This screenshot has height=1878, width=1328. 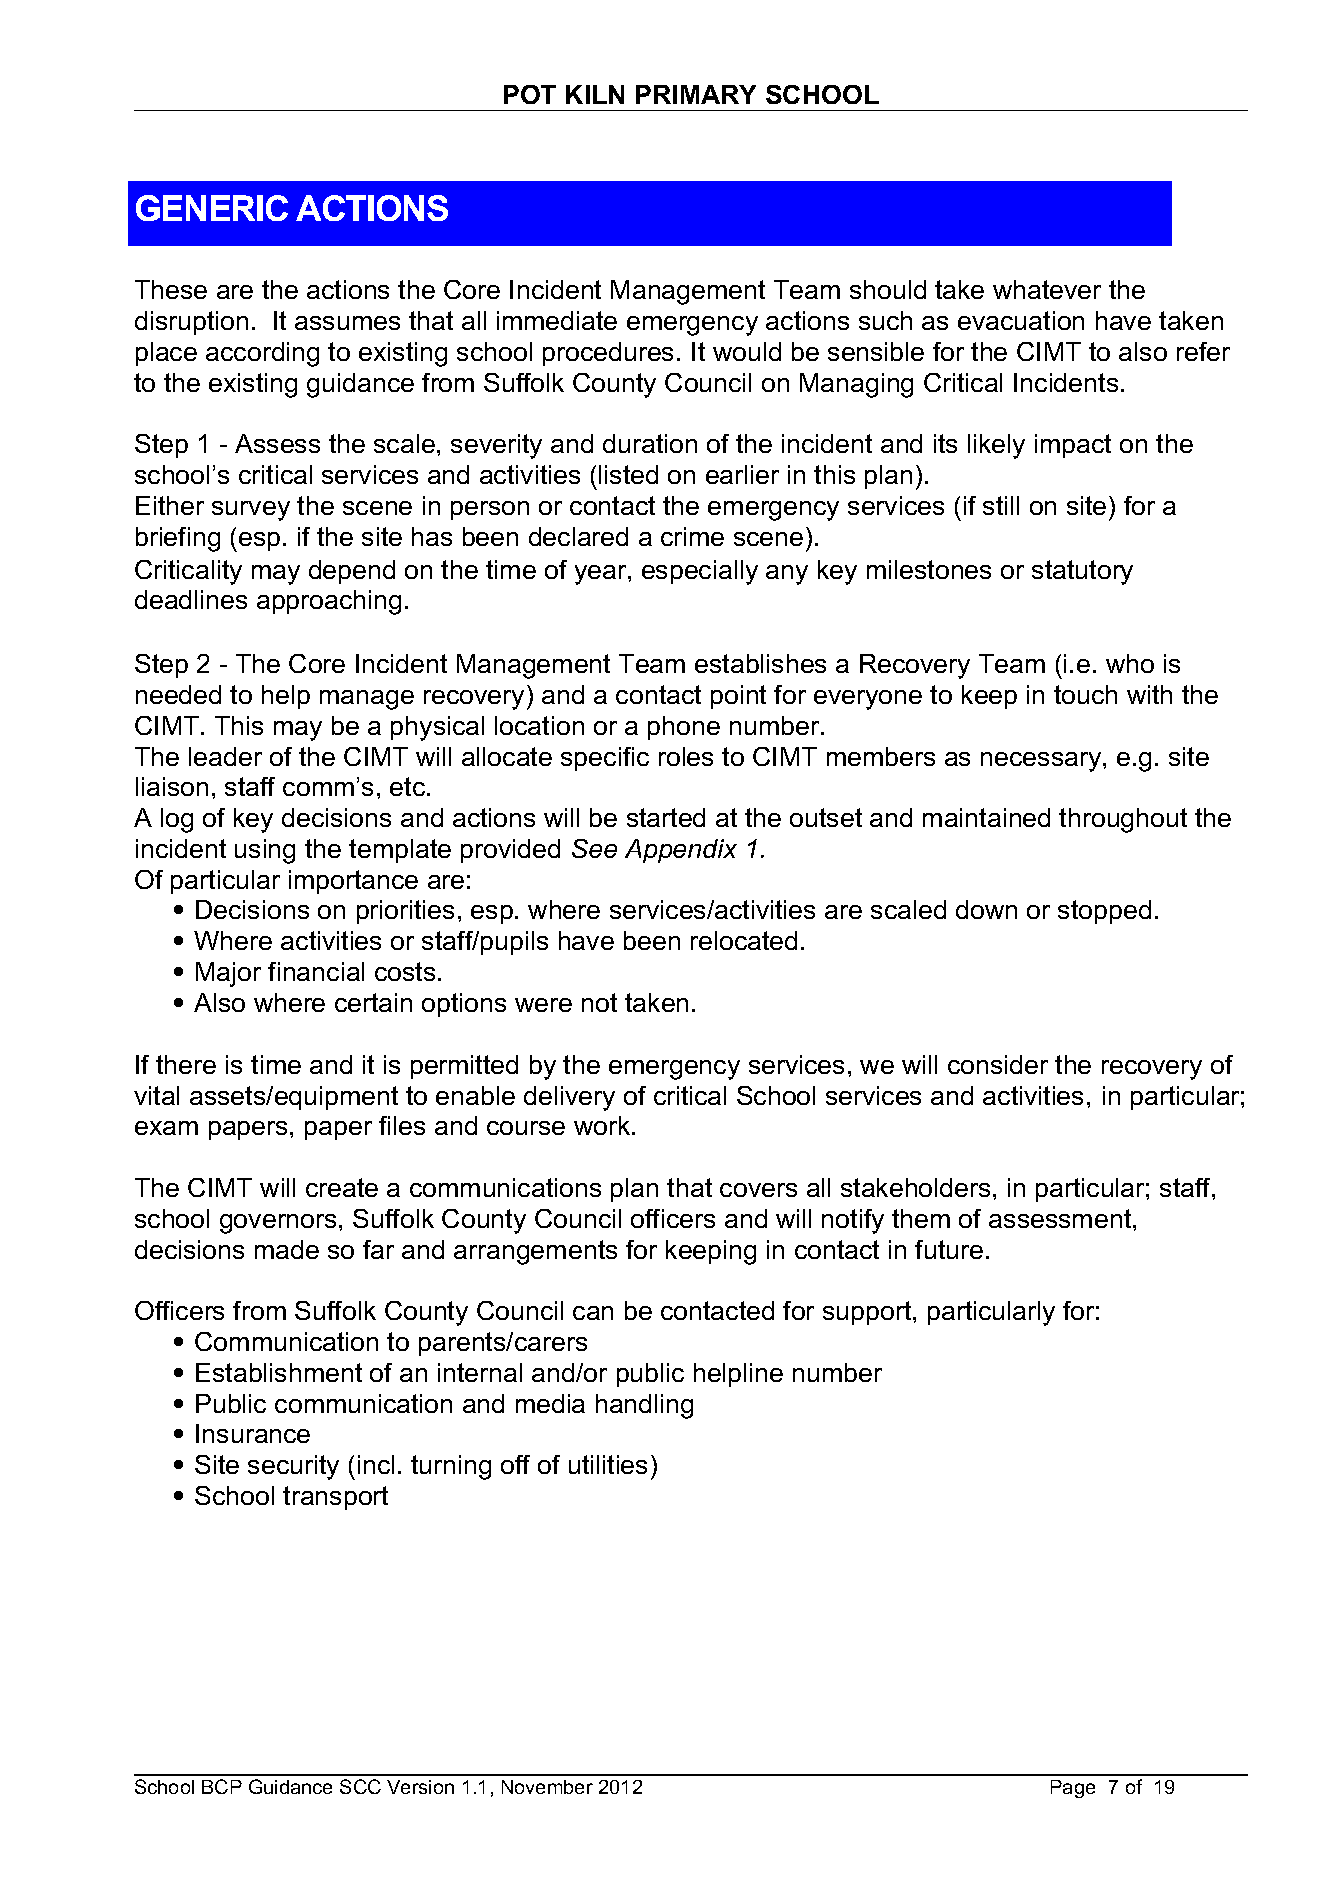 What do you see at coordinates (744, 940) in the screenshot?
I see `relocated` at bounding box center [744, 940].
